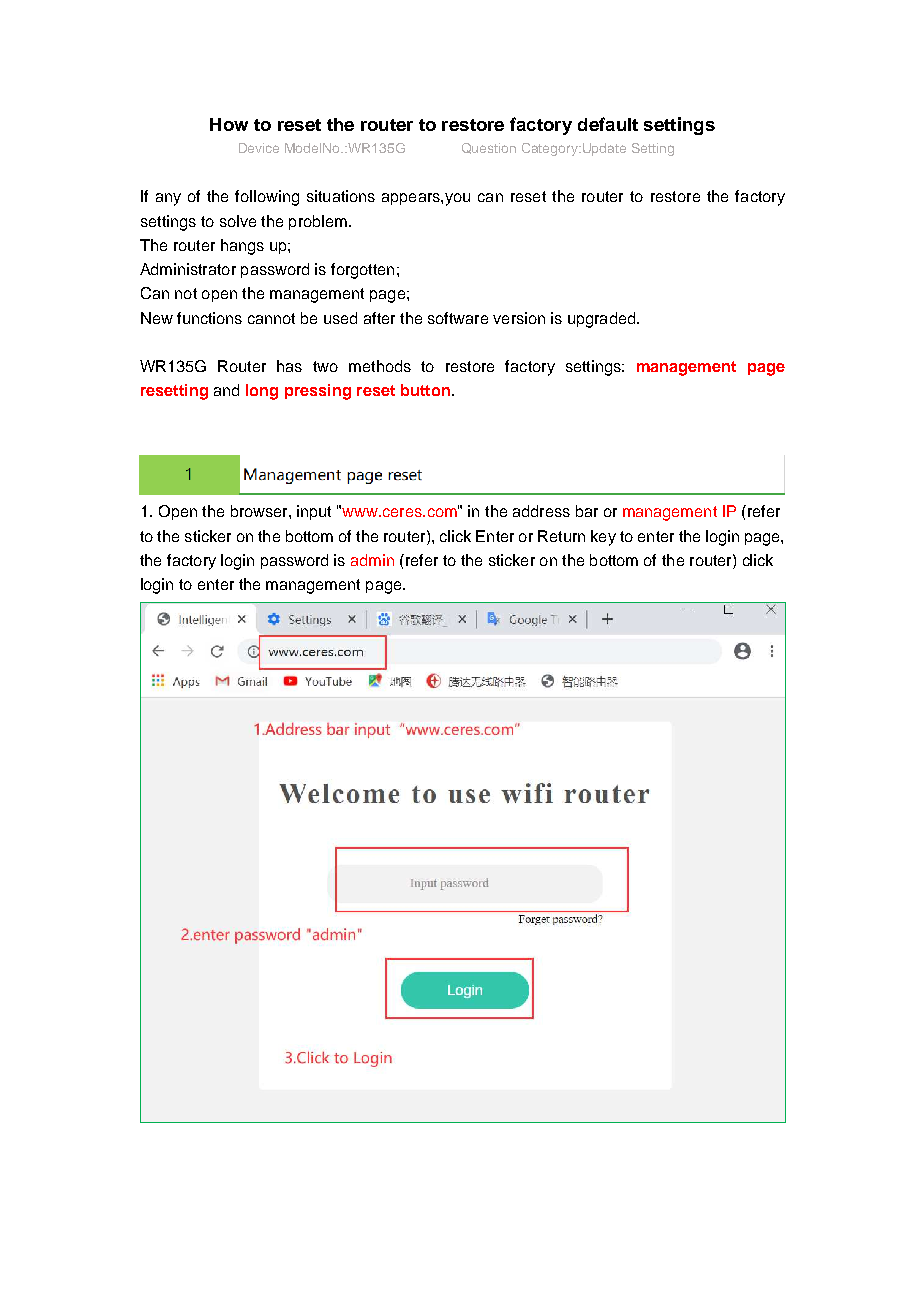 This screenshot has width=924, height=1308. What do you see at coordinates (242, 247) in the screenshot?
I see `hangs` at bounding box center [242, 247].
